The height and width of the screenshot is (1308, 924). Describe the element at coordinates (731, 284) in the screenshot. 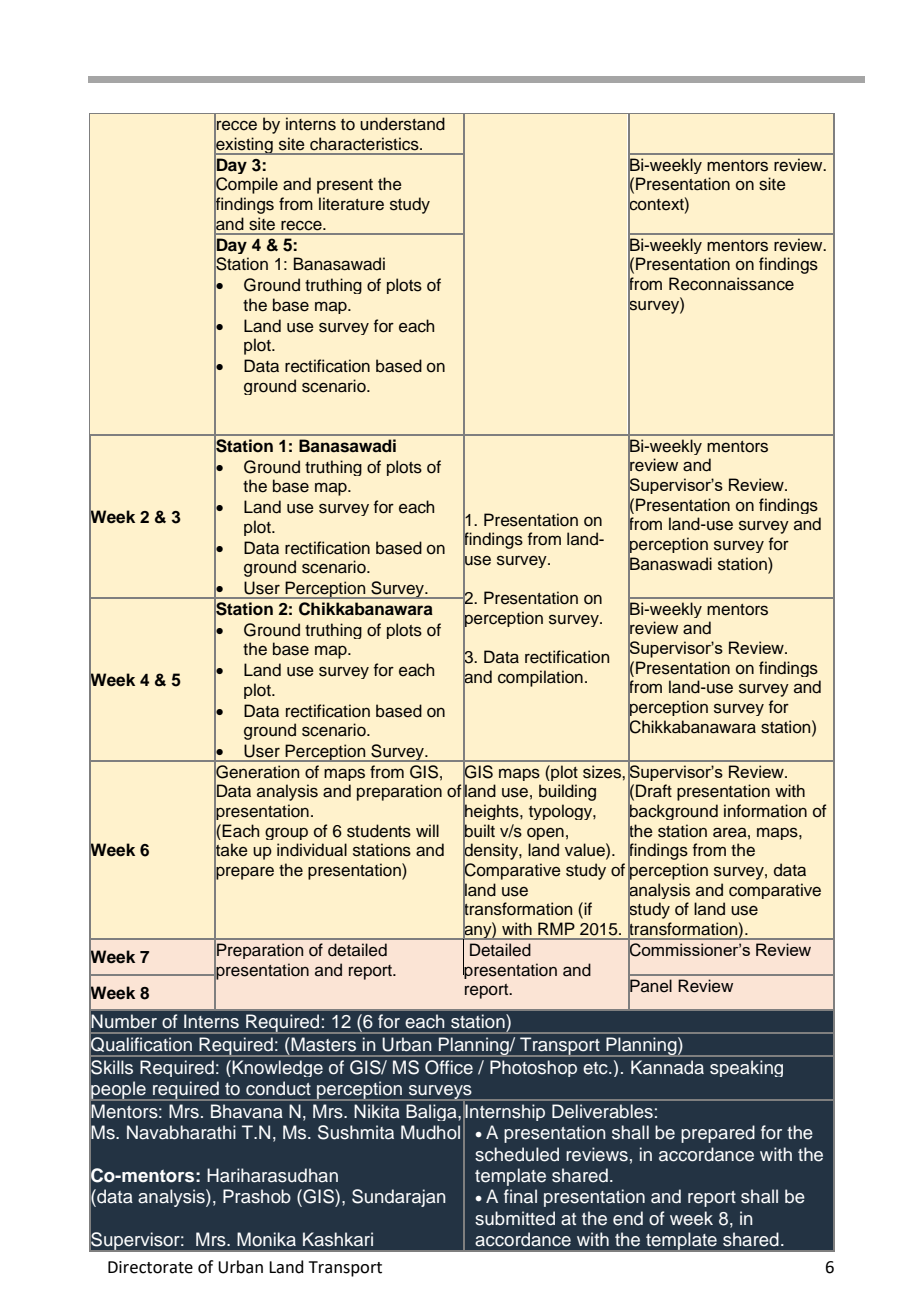

I see `Reconnaissance` at that location.
